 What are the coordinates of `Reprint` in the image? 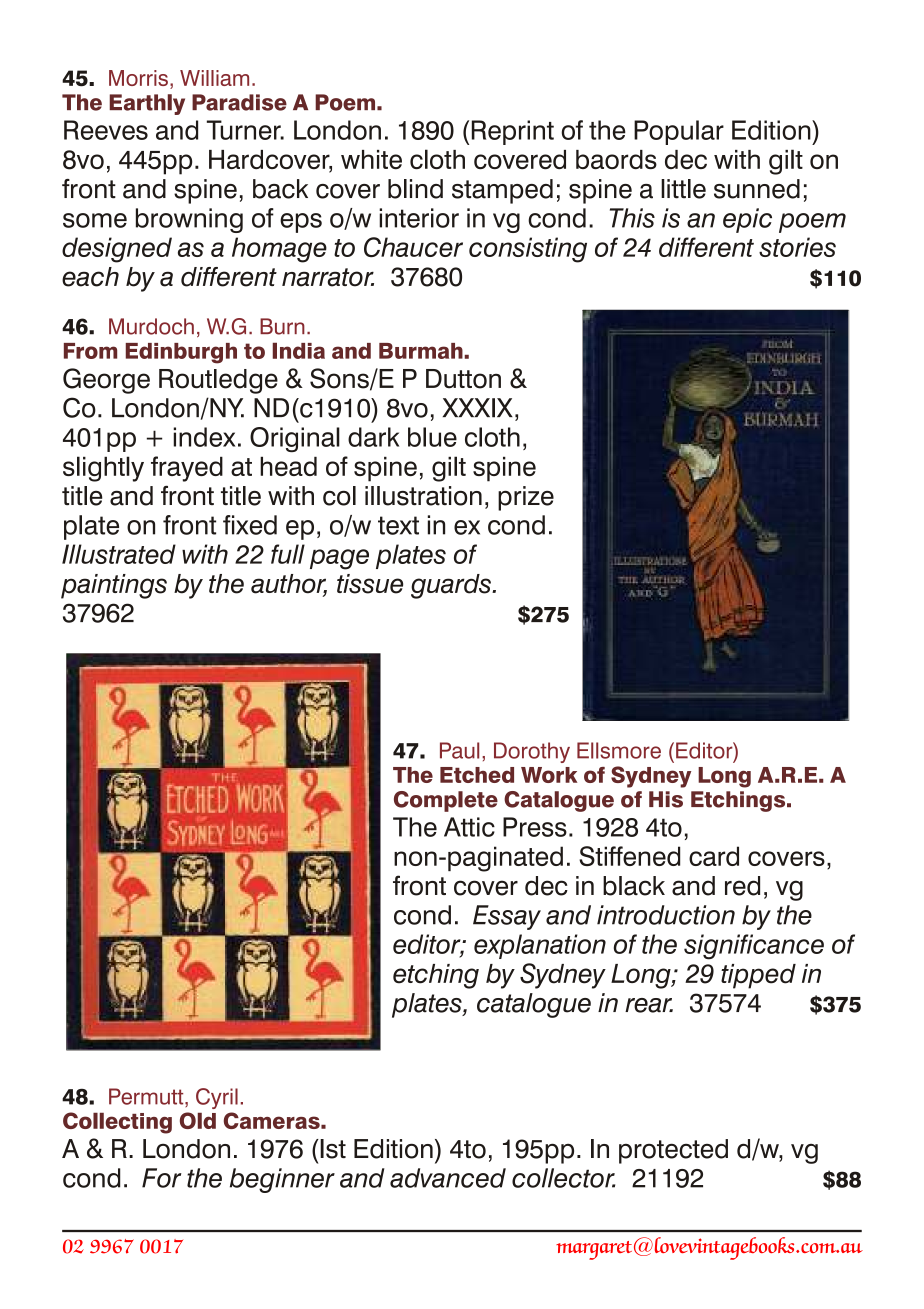 It's located at (513, 132).
